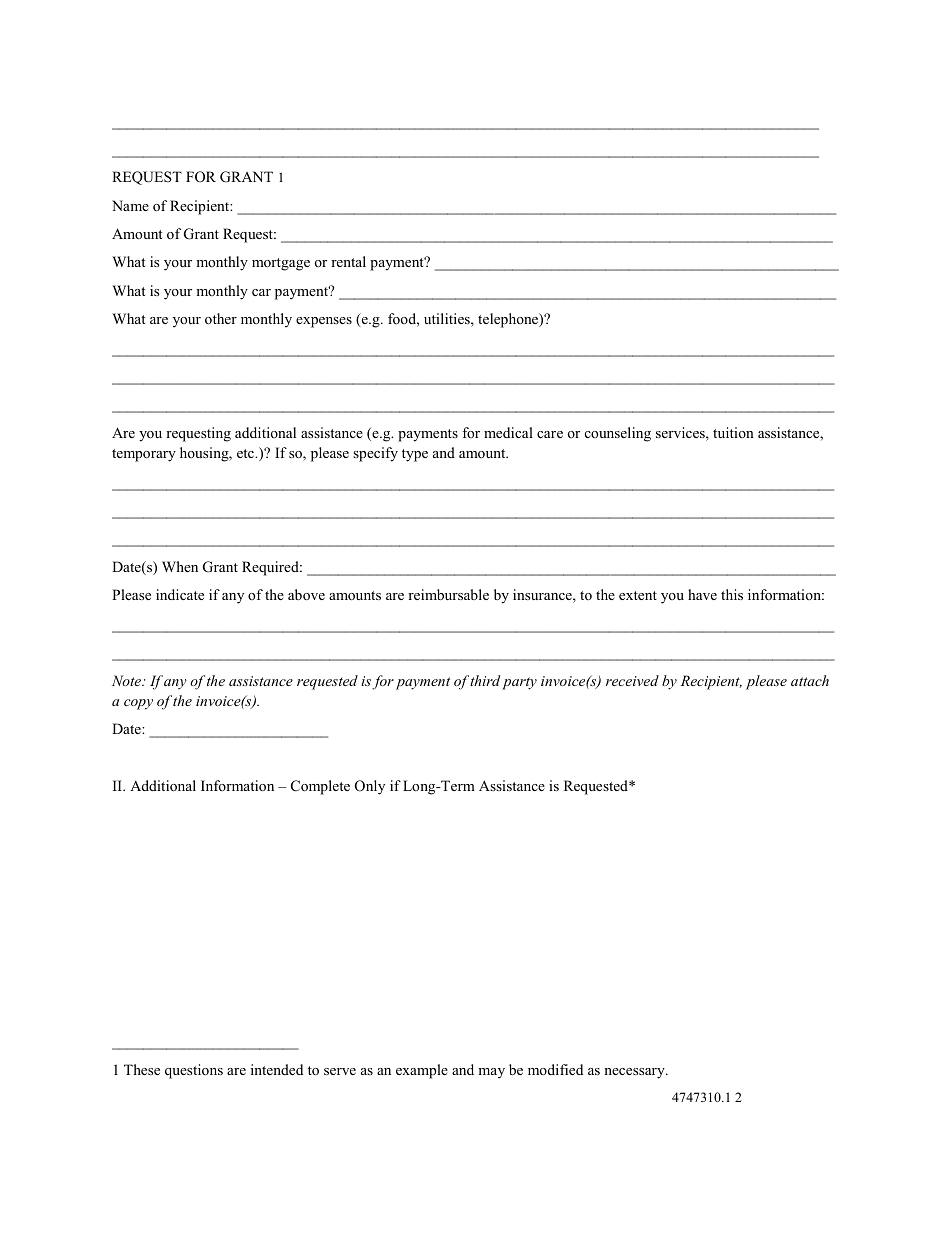 This screenshot has height=1233, width=952. Describe the element at coordinates (733, 432) in the screenshot. I see `tuition` at that location.
